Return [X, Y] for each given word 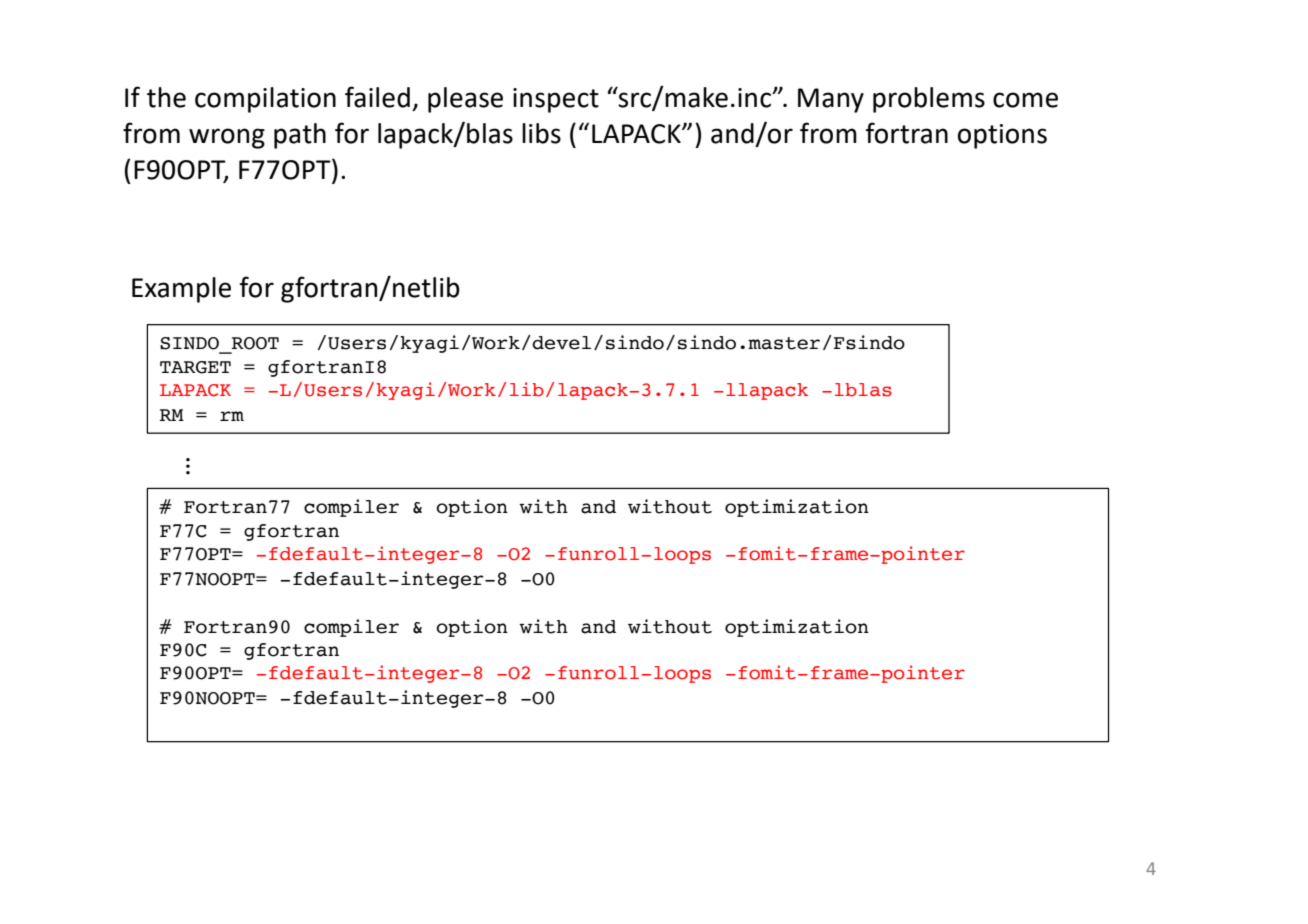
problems [929, 100]
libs [541, 133]
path [300, 136]
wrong [227, 138]
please [465, 100]
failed [377, 97]
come [1025, 100]
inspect [556, 100]
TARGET [195, 367]
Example [181, 290]
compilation [265, 100]
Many [831, 100]
